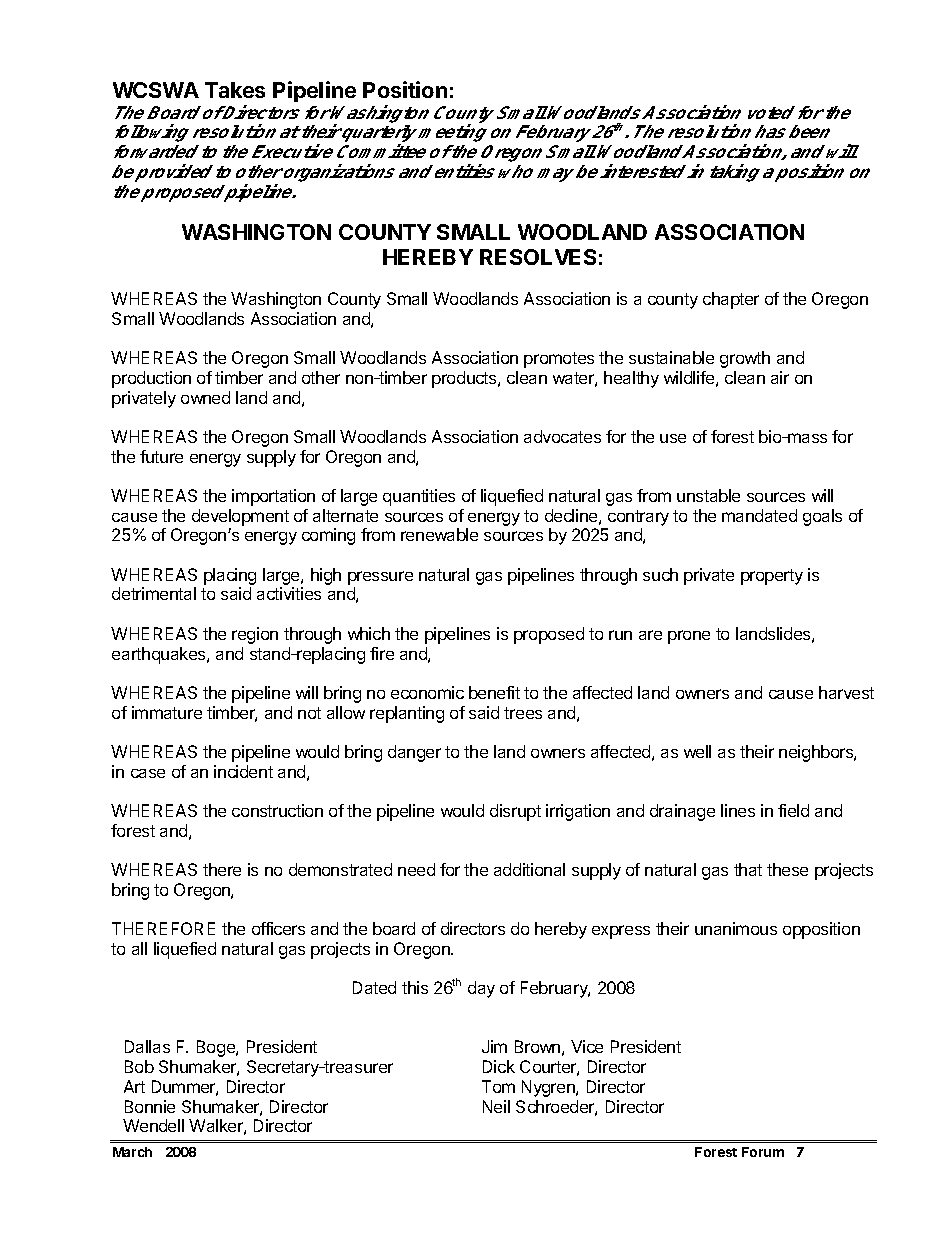 The width and height of the screenshot is (952, 1233). What do you see at coordinates (153, 1125) in the screenshot?
I see `Wendell` at bounding box center [153, 1125].
